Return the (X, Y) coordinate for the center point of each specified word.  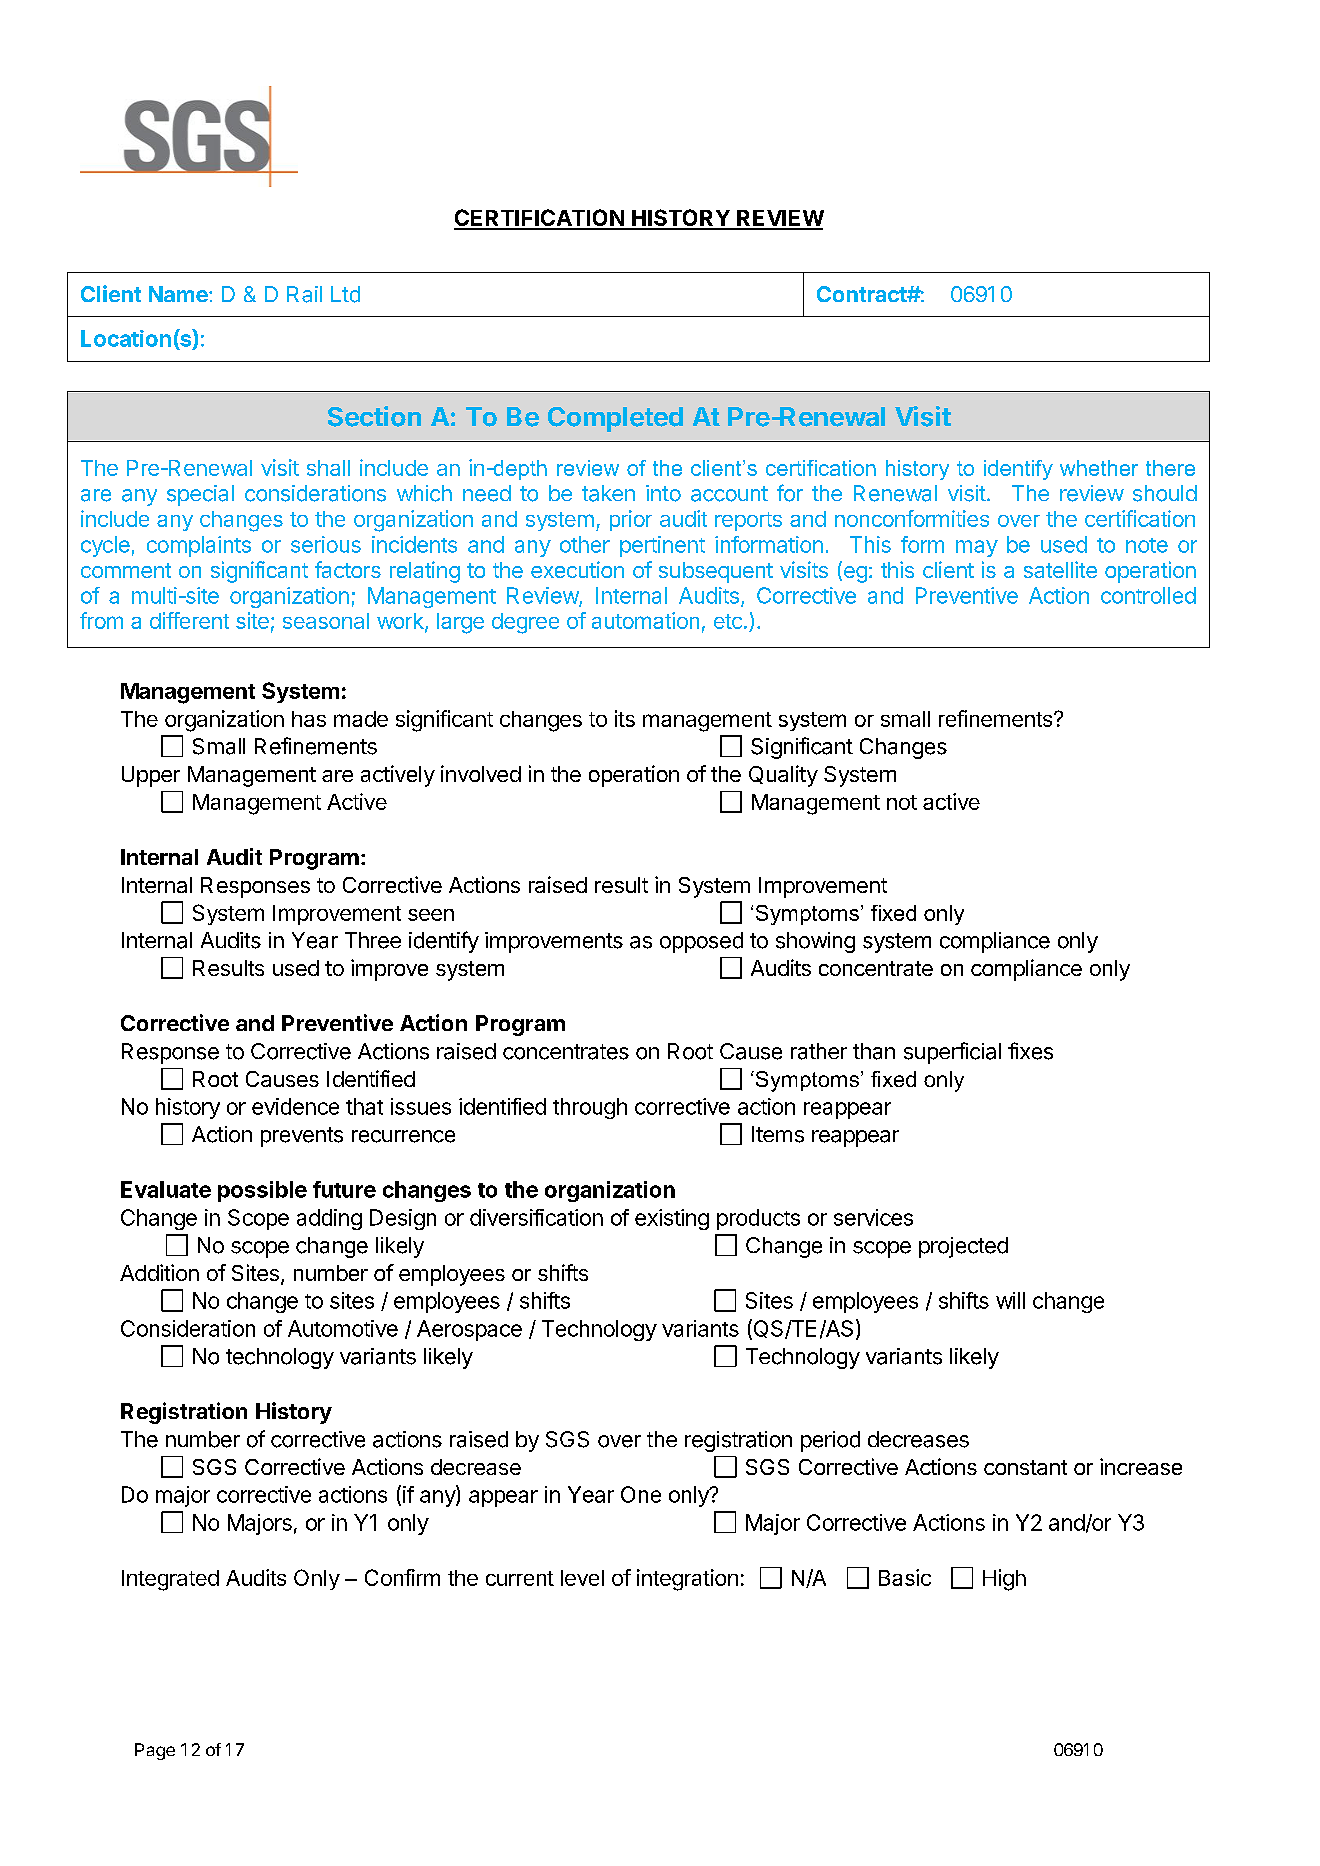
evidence (295, 1106)
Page (155, 1751)
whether (1099, 468)
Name (179, 294)
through (590, 1108)
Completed (615, 419)
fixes (1030, 1051)
